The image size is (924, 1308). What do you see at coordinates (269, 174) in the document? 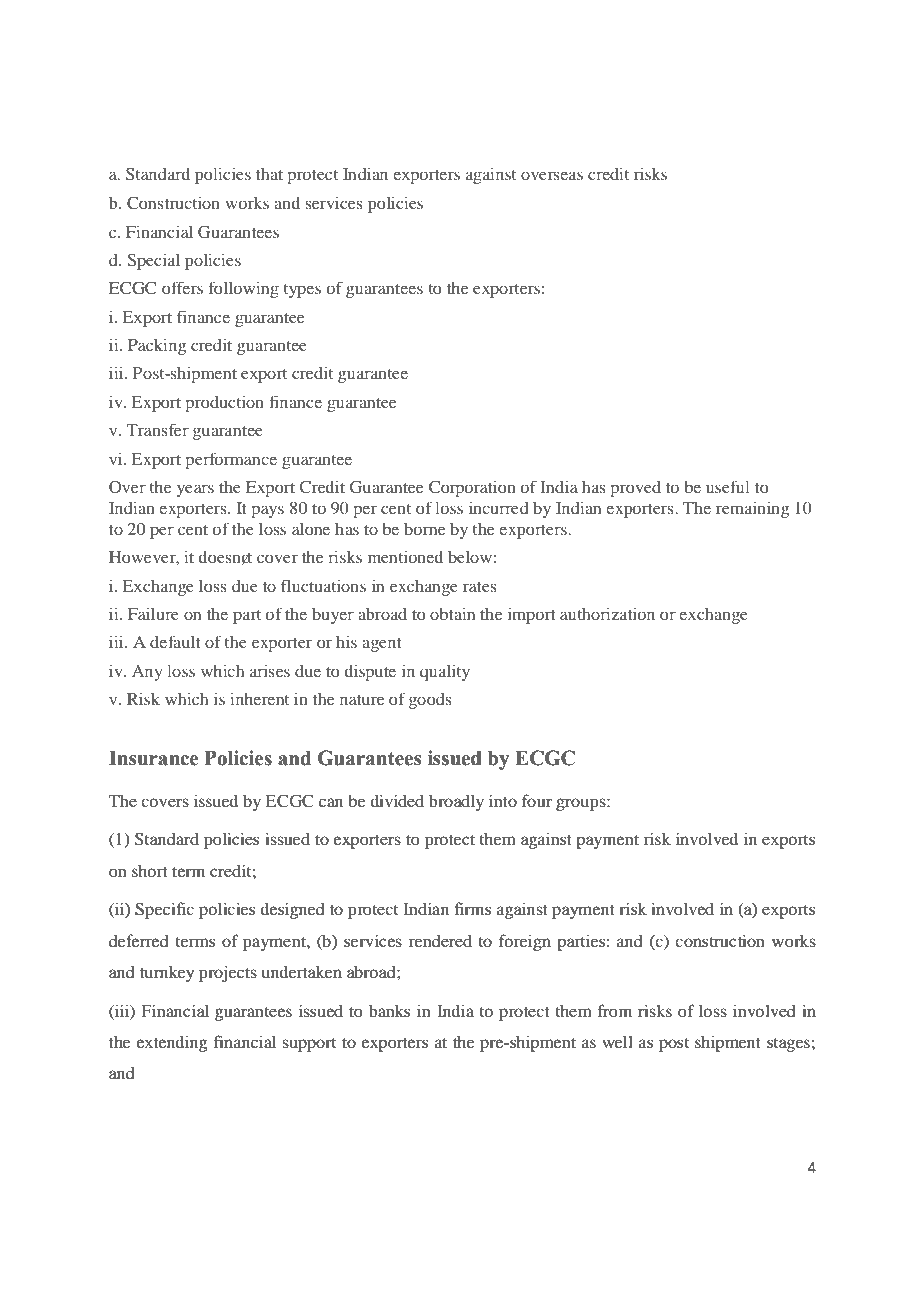
I see `that` at bounding box center [269, 174].
